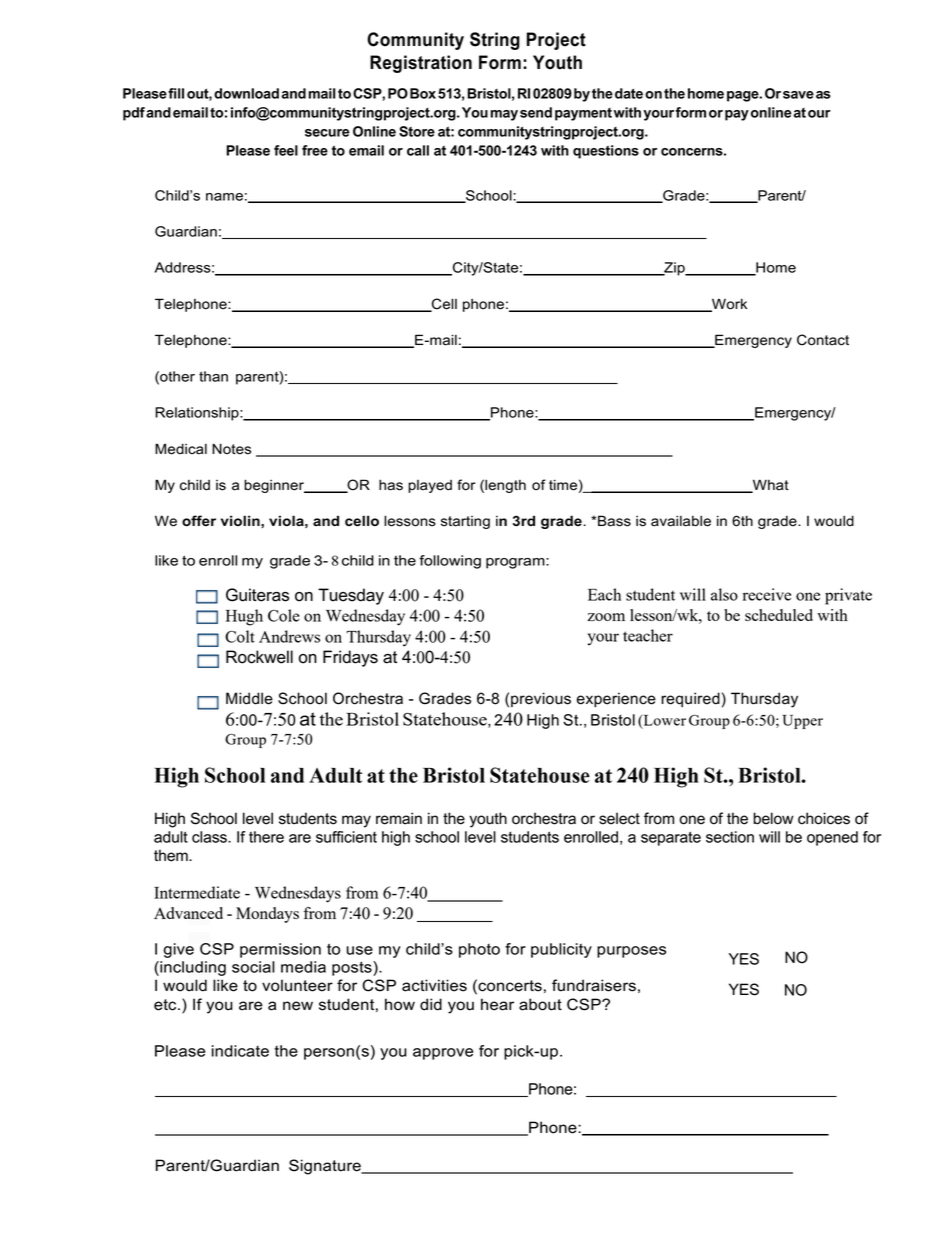 This image has height=1233, width=952. I want to click on Registration, so click(421, 64).
